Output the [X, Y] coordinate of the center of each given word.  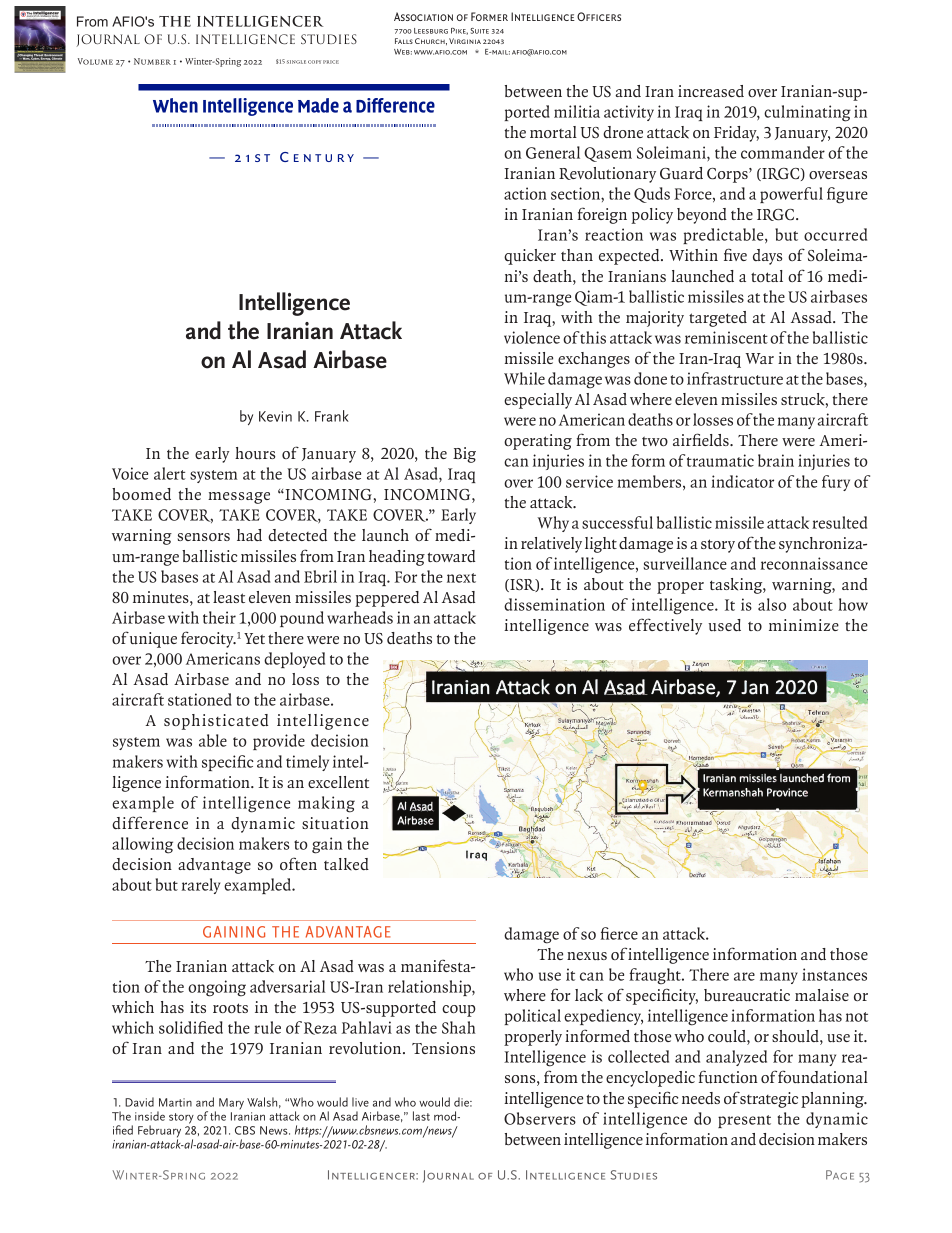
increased [711, 91]
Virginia [465, 41]
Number [152, 61]
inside [150, 1116]
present [744, 1121]
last [421, 1116]
